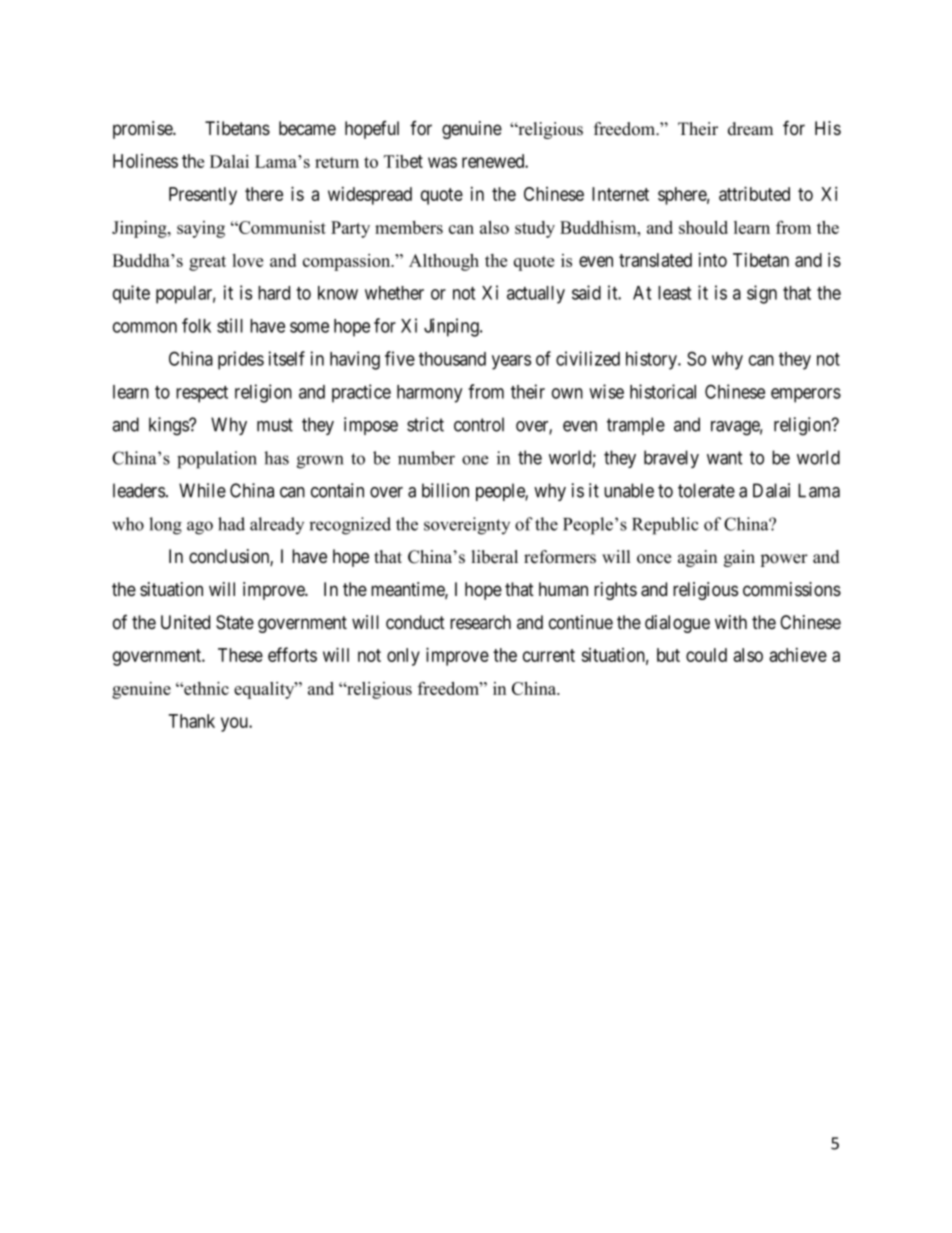 The image size is (952, 1233). Describe the element at coordinates (169, 426) in the screenshot. I see `kings` at that location.
